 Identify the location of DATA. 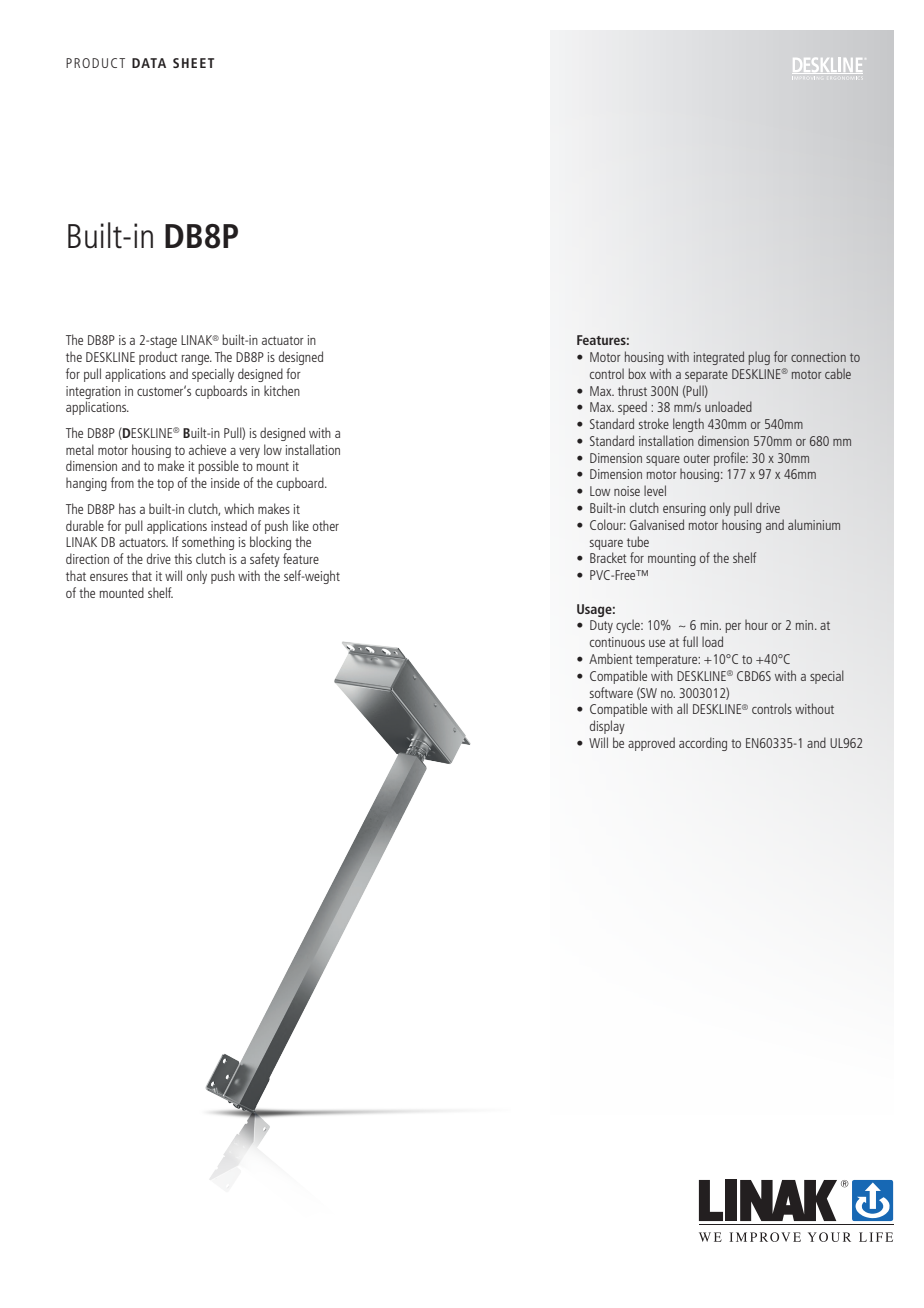
(149, 63).
